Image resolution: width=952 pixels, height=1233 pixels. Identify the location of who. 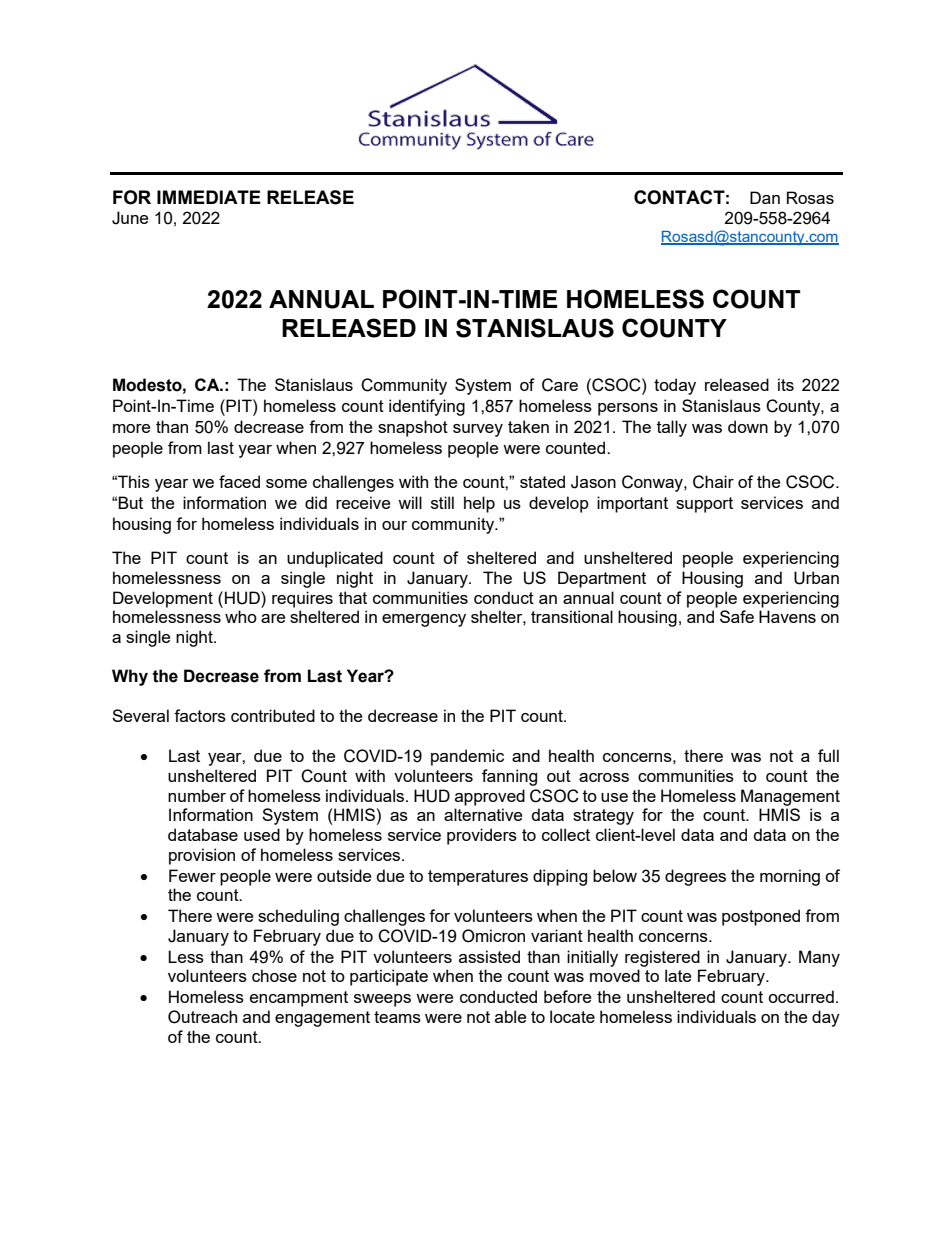
(241, 616).
